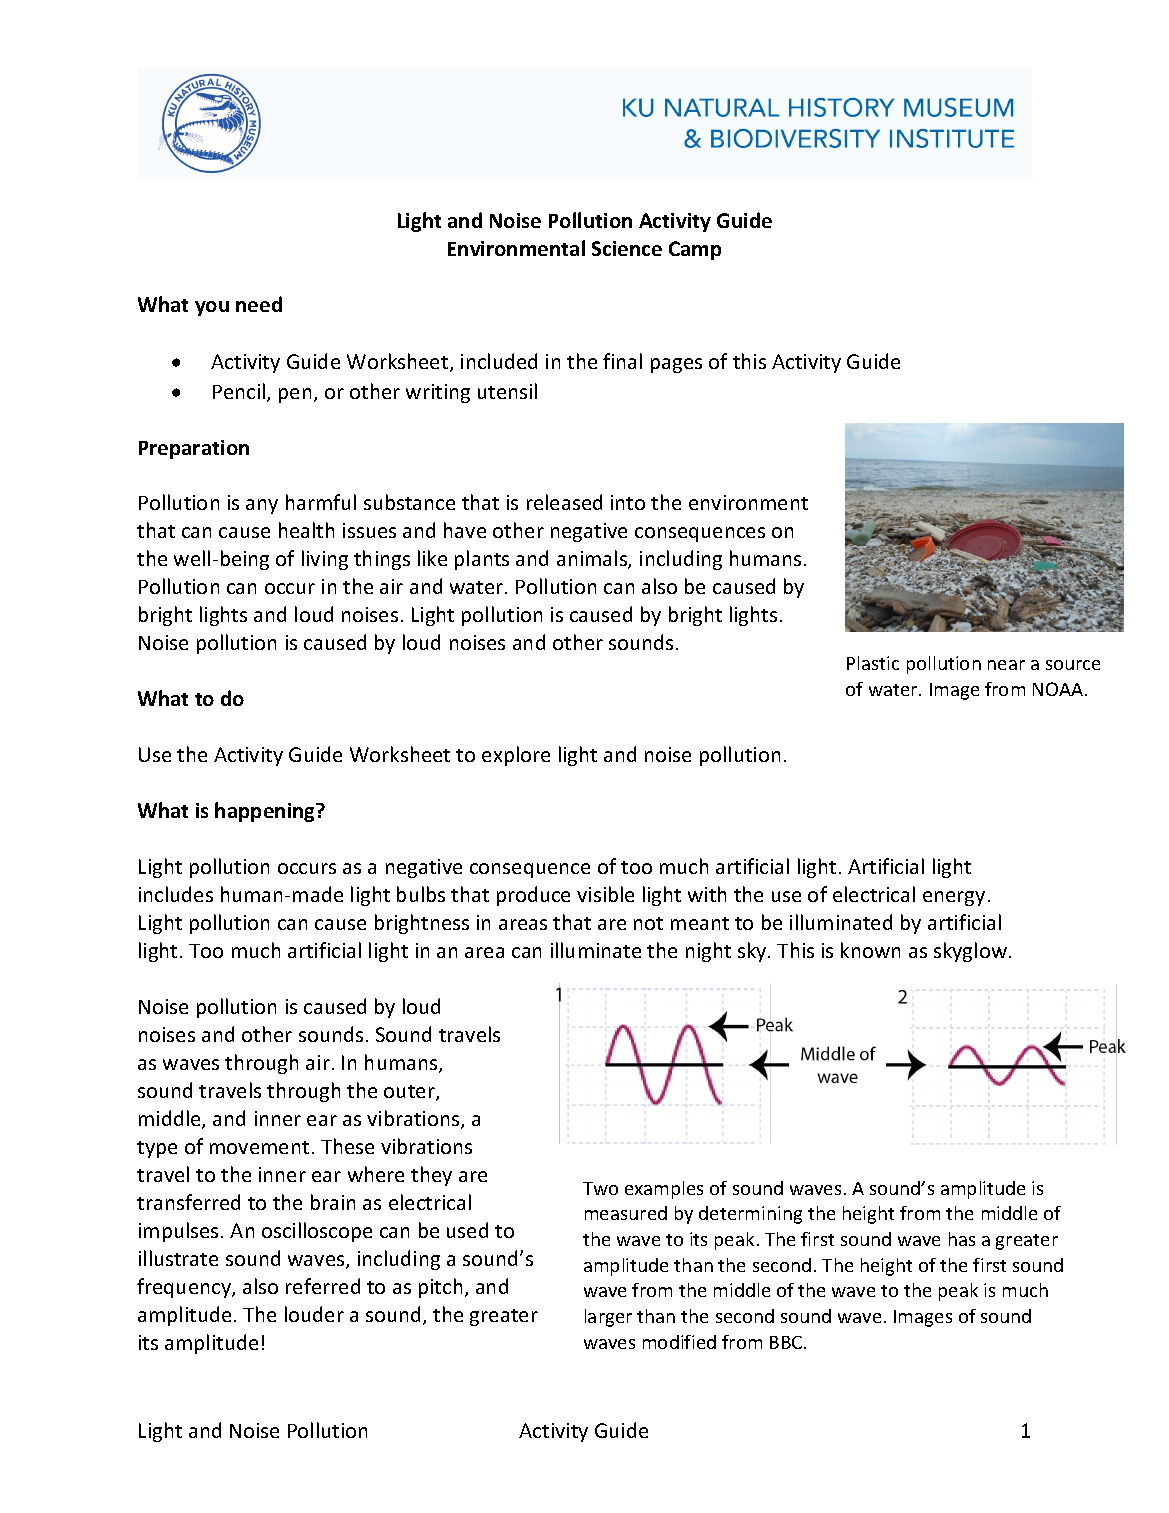 This image has height=1513, width=1169. What do you see at coordinates (648, 923) in the image?
I see `not` at bounding box center [648, 923].
